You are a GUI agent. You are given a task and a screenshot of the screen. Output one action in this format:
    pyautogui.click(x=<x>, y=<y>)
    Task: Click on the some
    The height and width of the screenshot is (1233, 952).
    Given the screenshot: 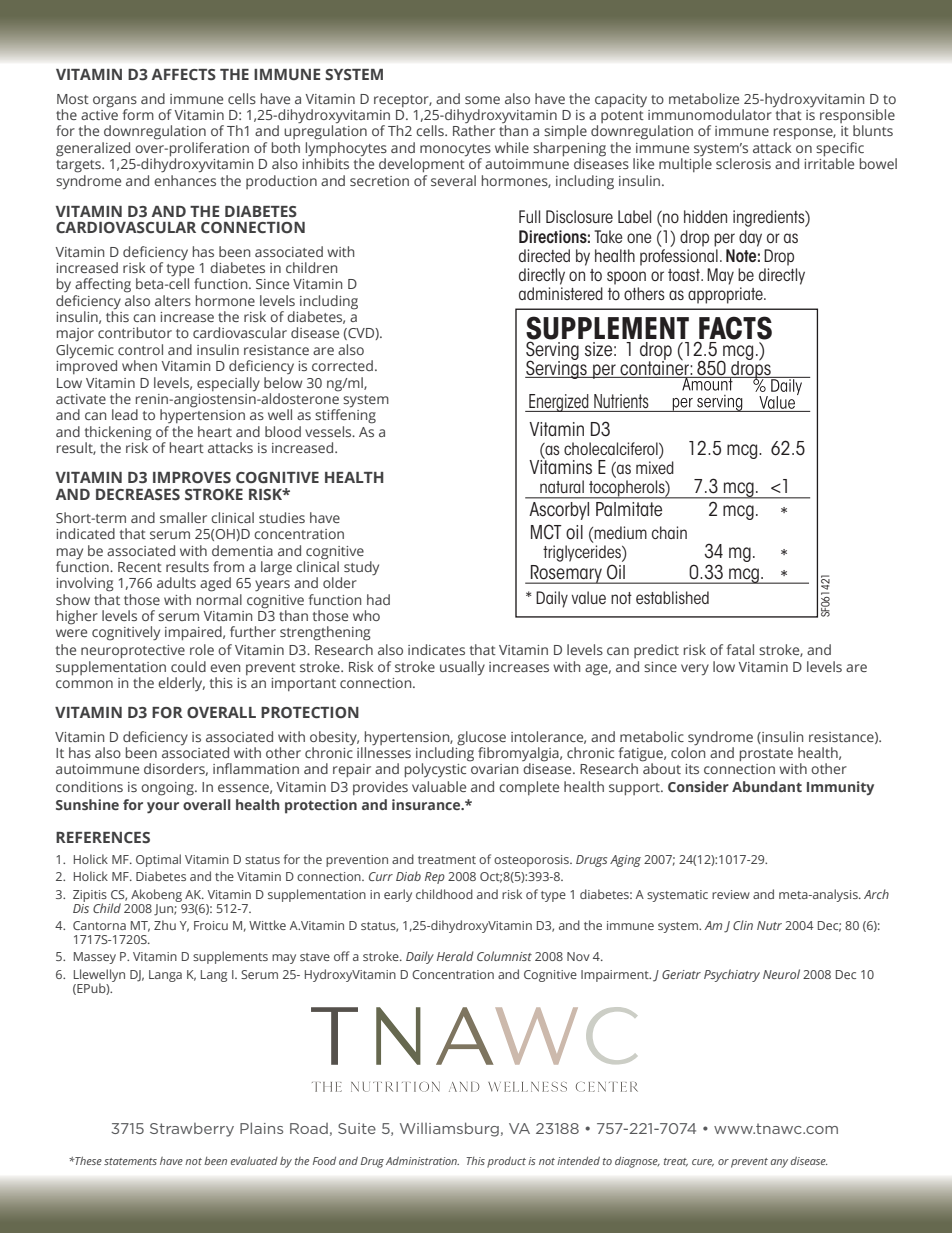 What is the action you would take?
    pyautogui.click(x=482, y=100)
